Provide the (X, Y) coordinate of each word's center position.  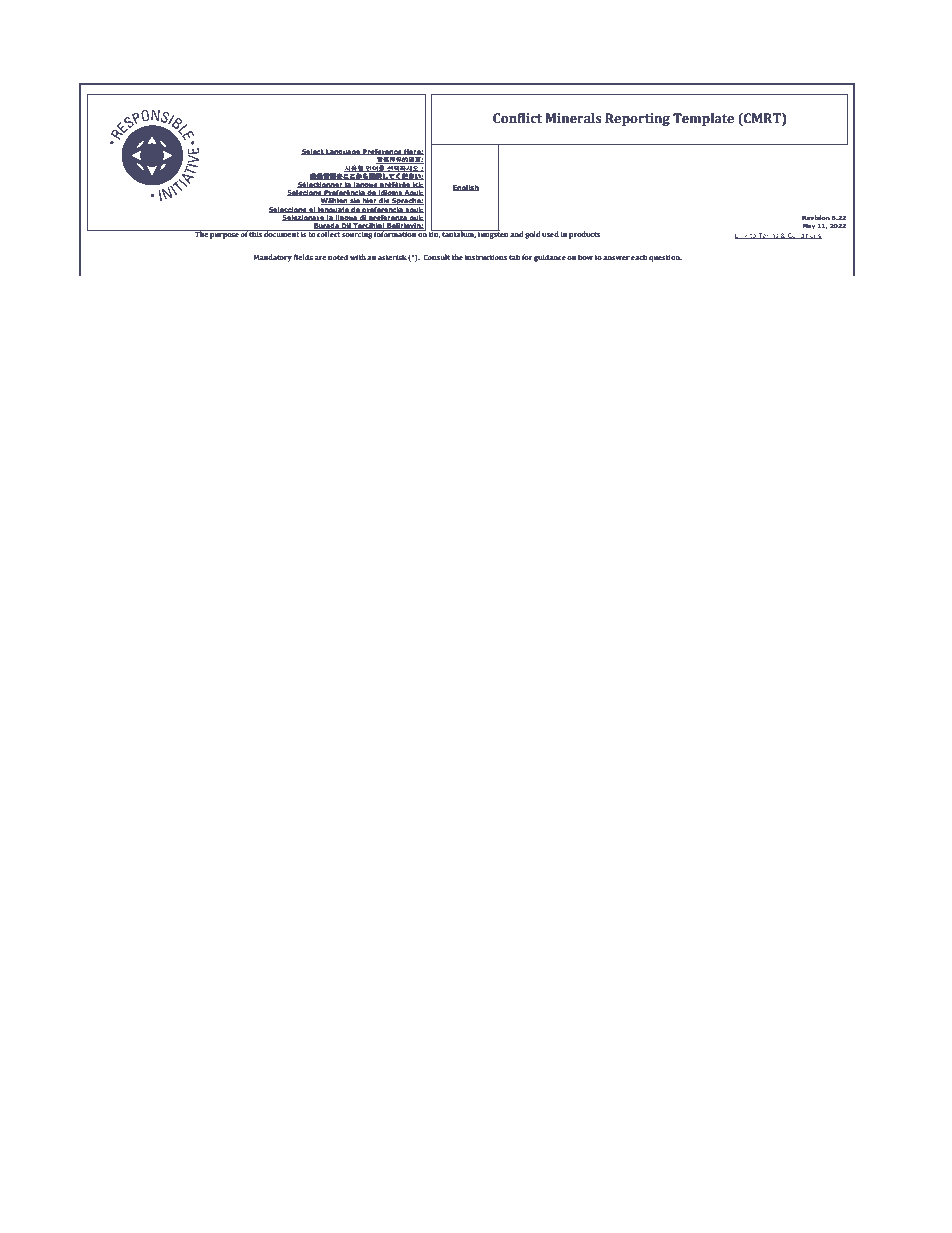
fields (303, 257)
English (466, 188)
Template (703, 119)
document (282, 233)
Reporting (637, 119)
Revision (816, 217)
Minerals (573, 118)
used (550, 234)
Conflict (517, 118)
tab (515, 257)
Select (313, 152)
